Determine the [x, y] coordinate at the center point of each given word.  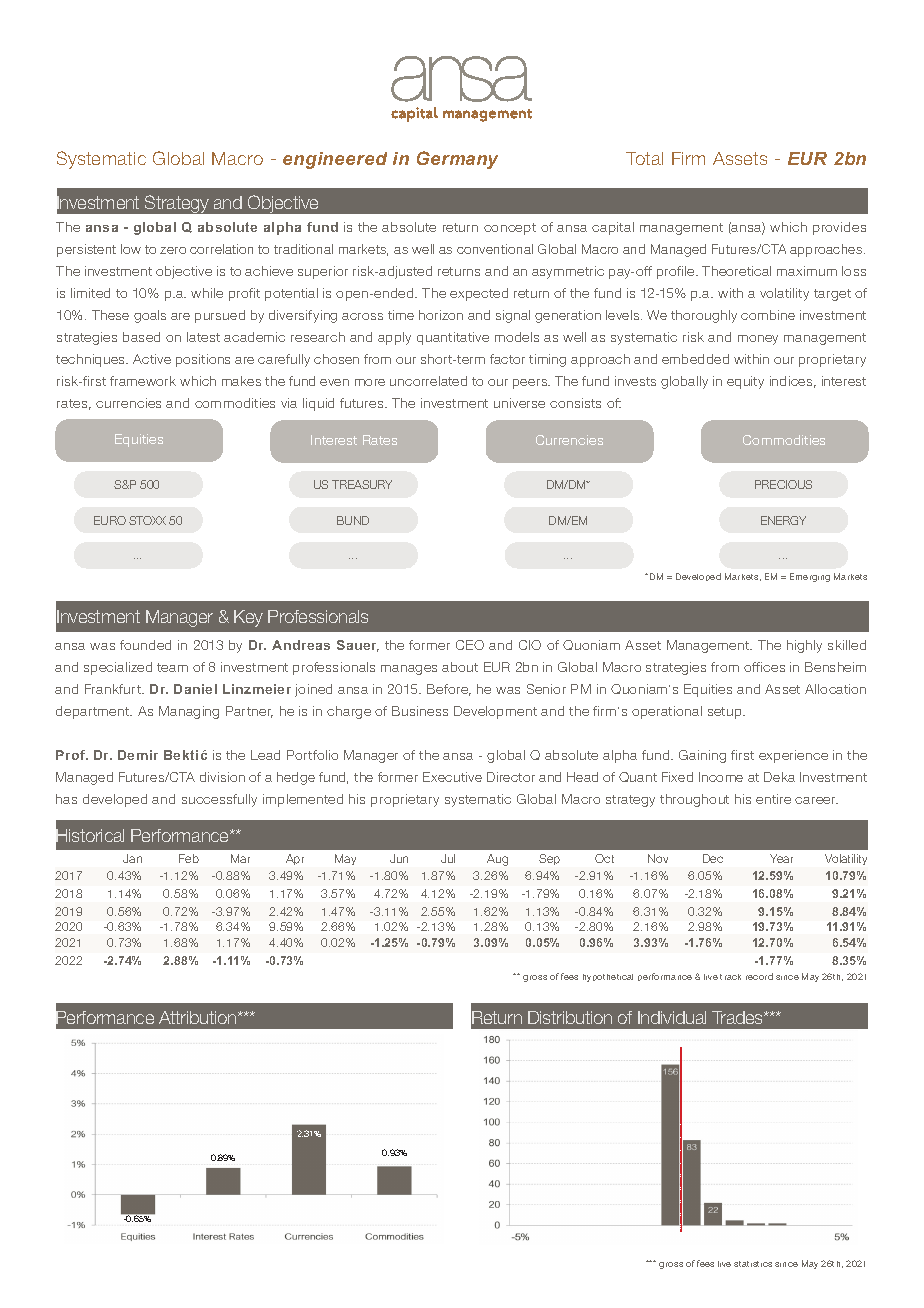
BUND [353, 520]
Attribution [199, 1017]
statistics [753, 1264]
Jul [448, 858]
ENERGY [783, 520]
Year [781, 858]
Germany [457, 160]
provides [839, 228]
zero [173, 250]
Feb [189, 858]
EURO [110, 520]
